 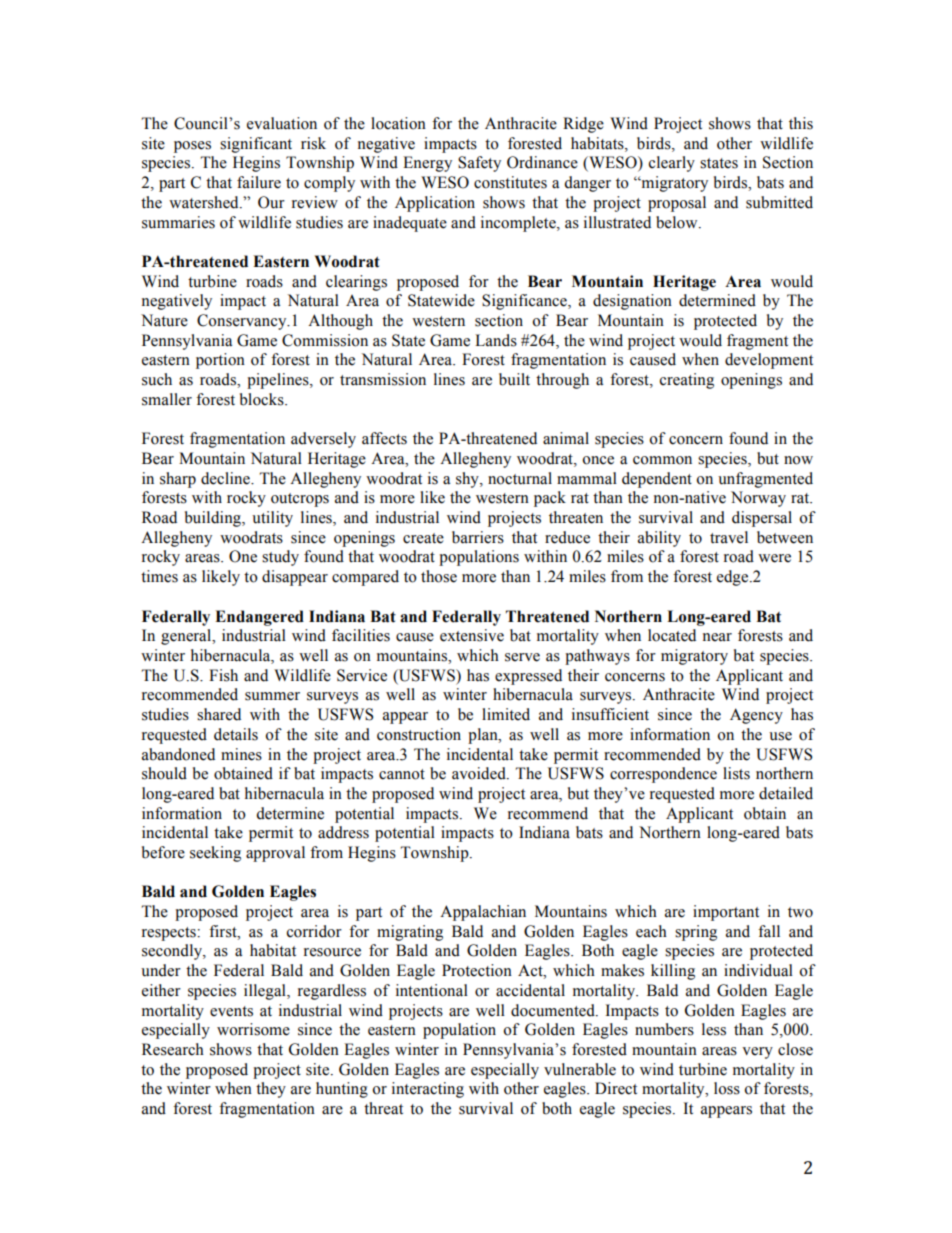 What do you see at coordinates (729, 537) in the screenshot?
I see `travel` at bounding box center [729, 537].
